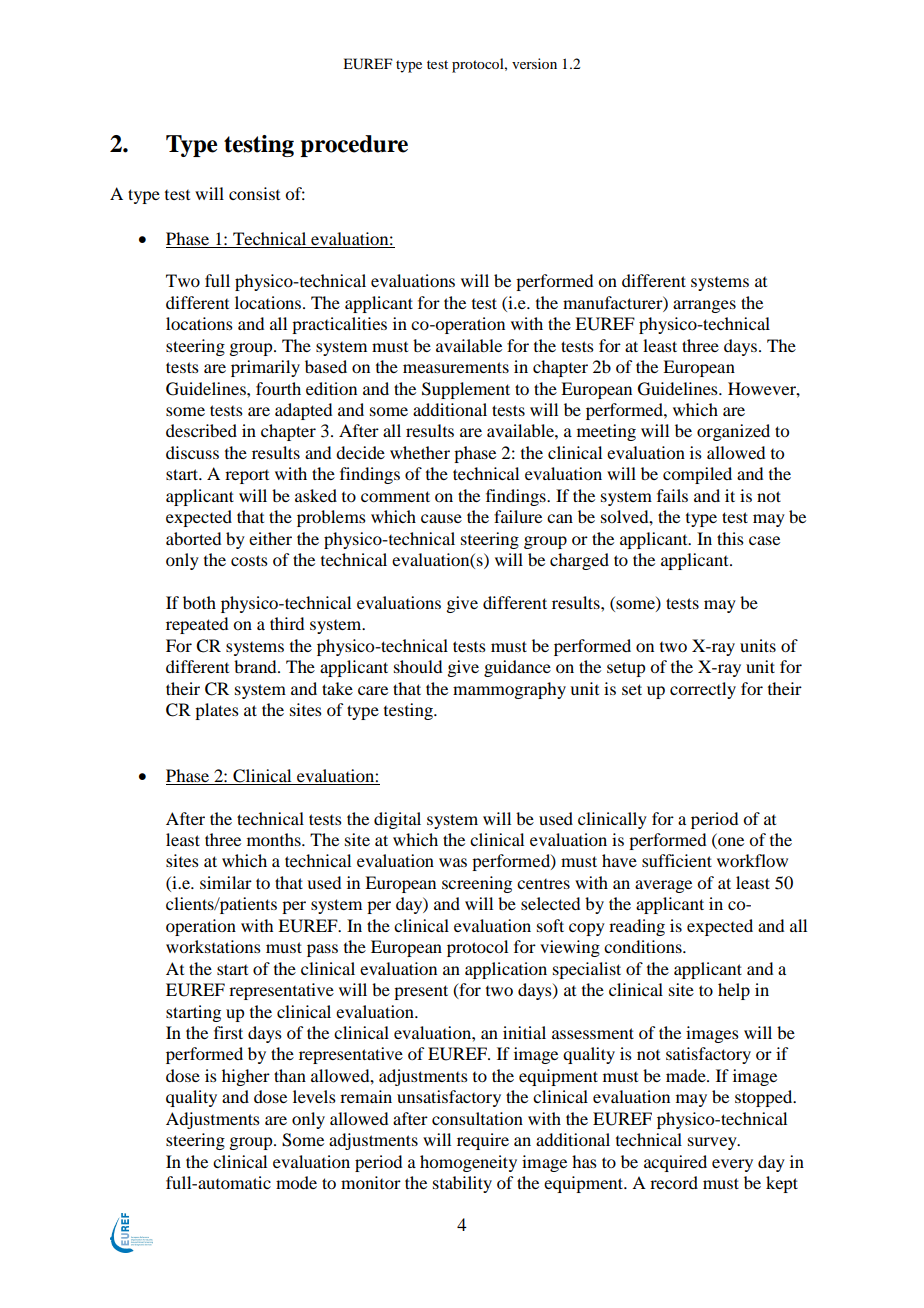  I want to click on mode, so click(296, 1182).
